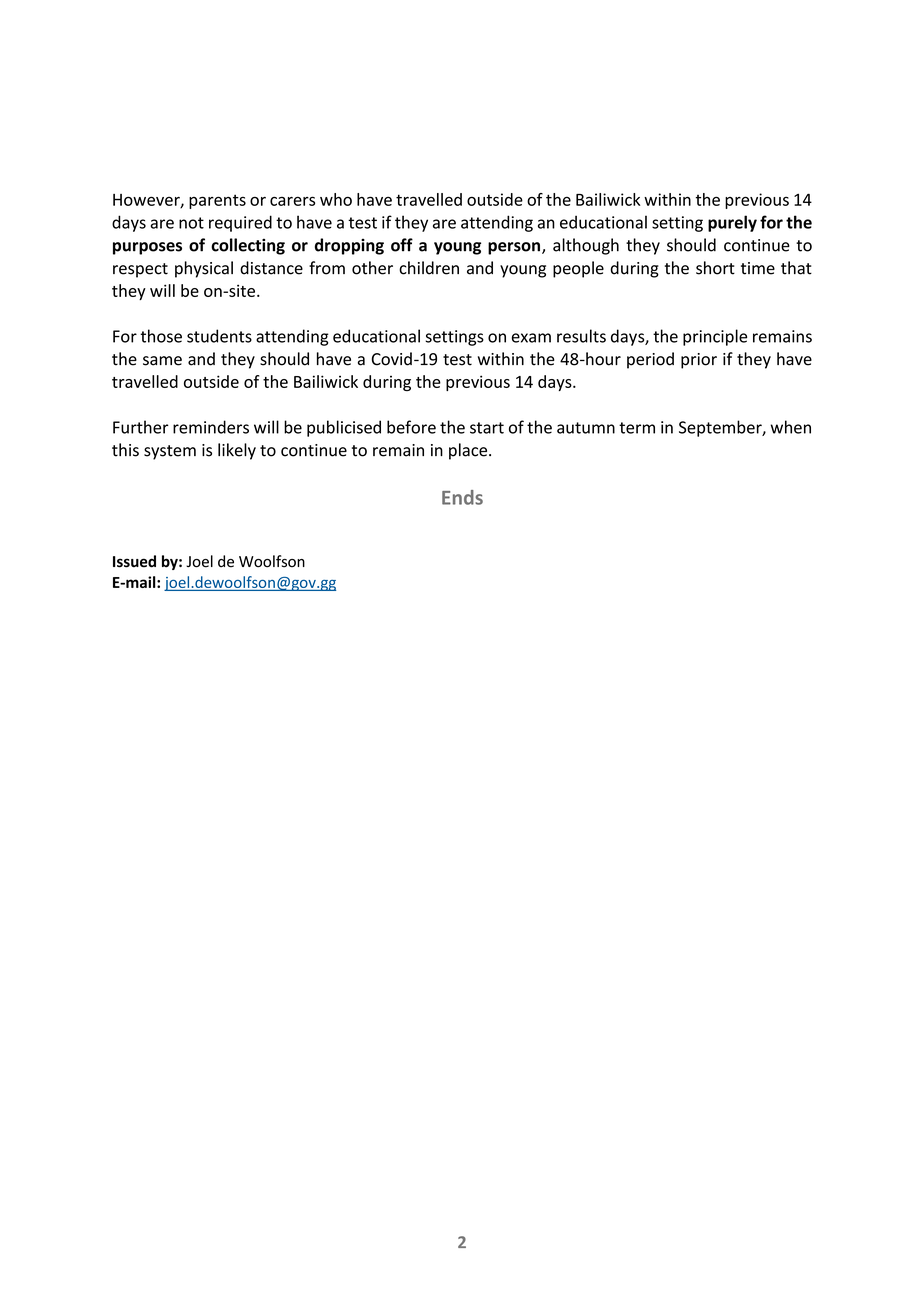 The image size is (924, 1308). What do you see at coordinates (637, 428) in the screenshot?
I see `term` at bounding box center [637, 428].
